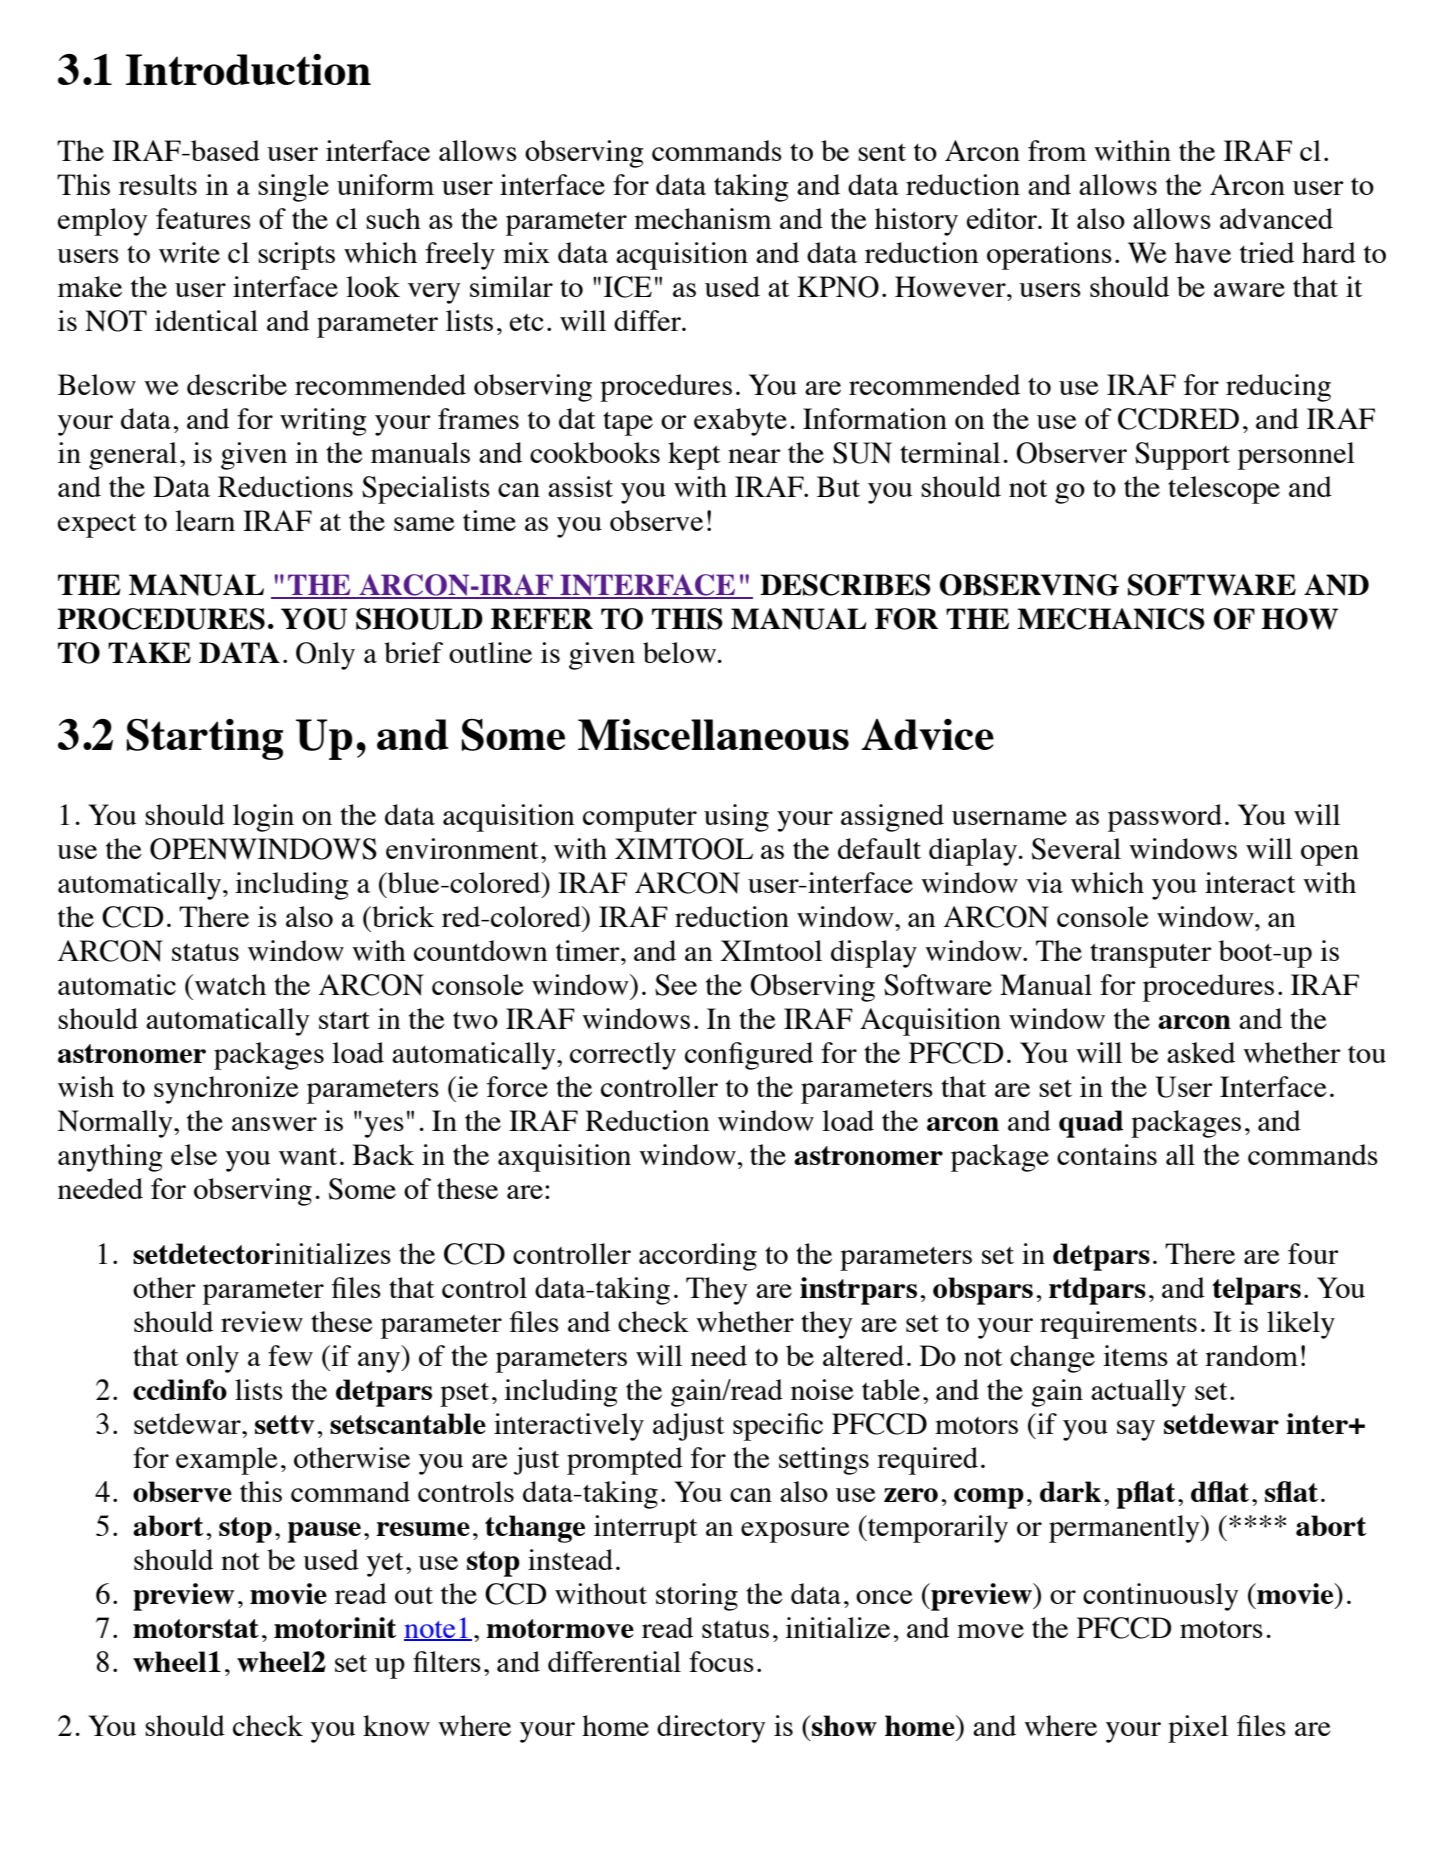 The height and width of the document is (1870, 1445). I want to click on contains, so click(1107, 1154).
